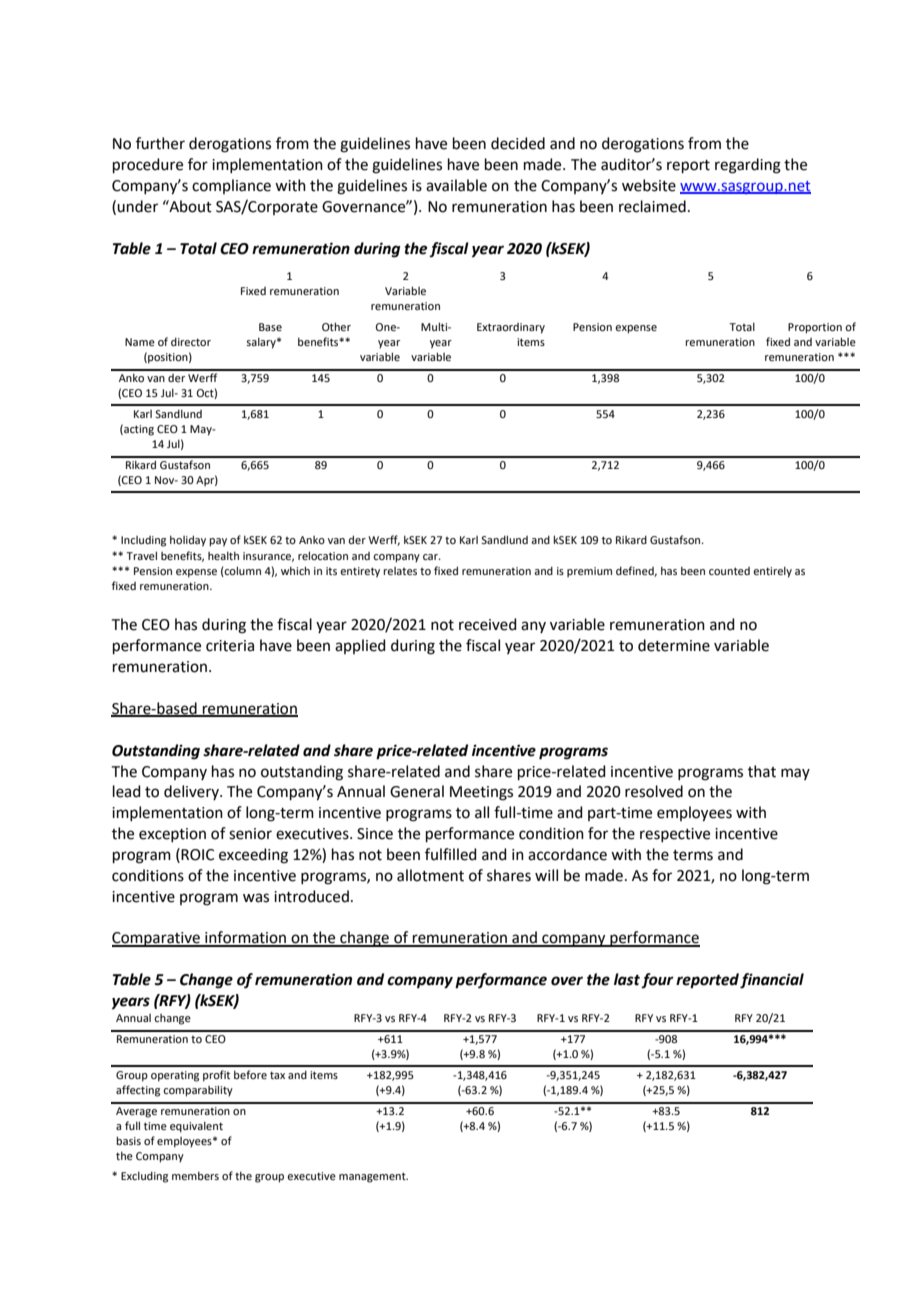 Image resolution: width=924 pixels, height=1308 pixels. I want to click on pay, so click(218, 542).
